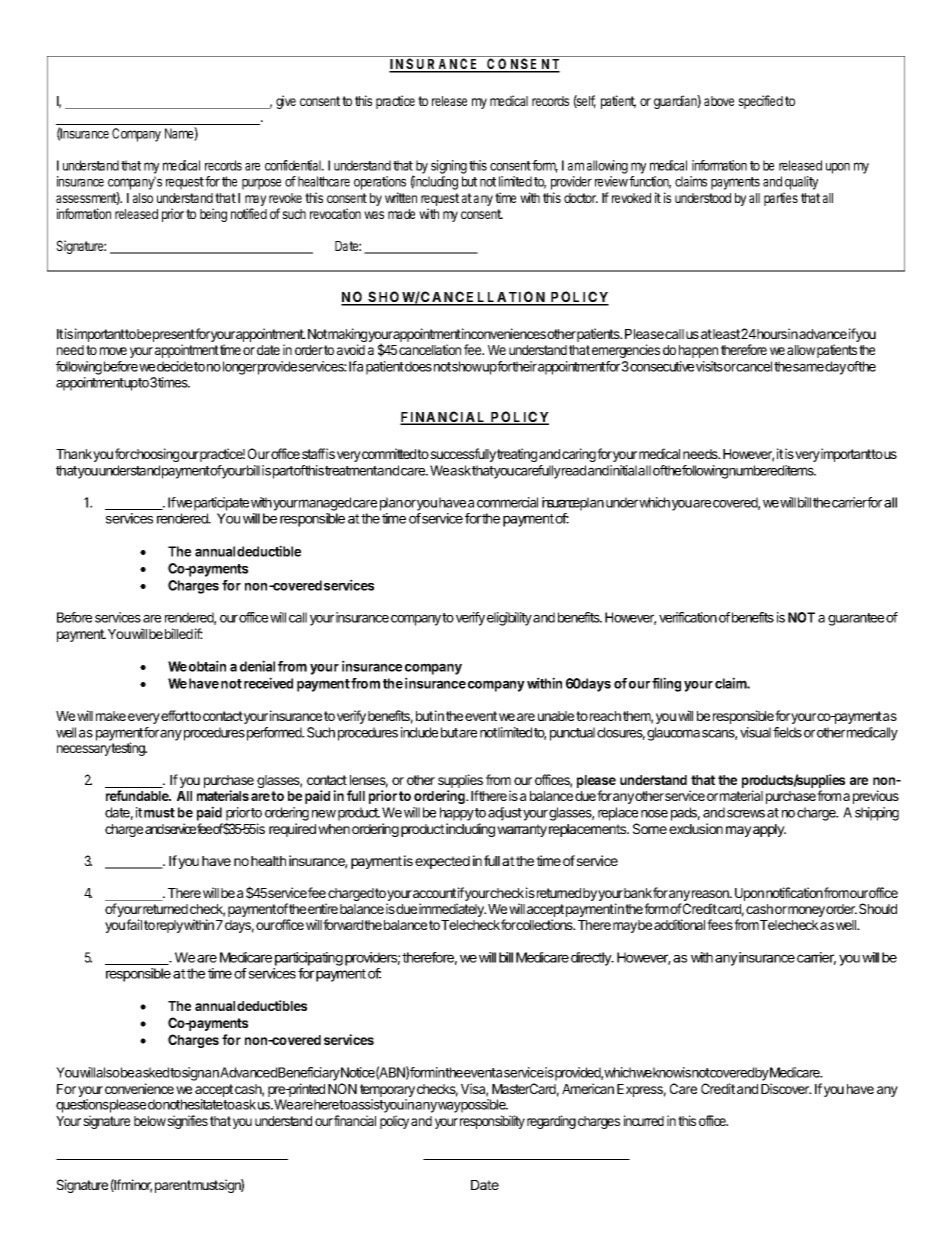 Image resolution: width=952 pixels, height=1233 pixels. What do you see at coordinates (856, 619) in the page?
I see `guarantee` at bounding box center [856, 619].
